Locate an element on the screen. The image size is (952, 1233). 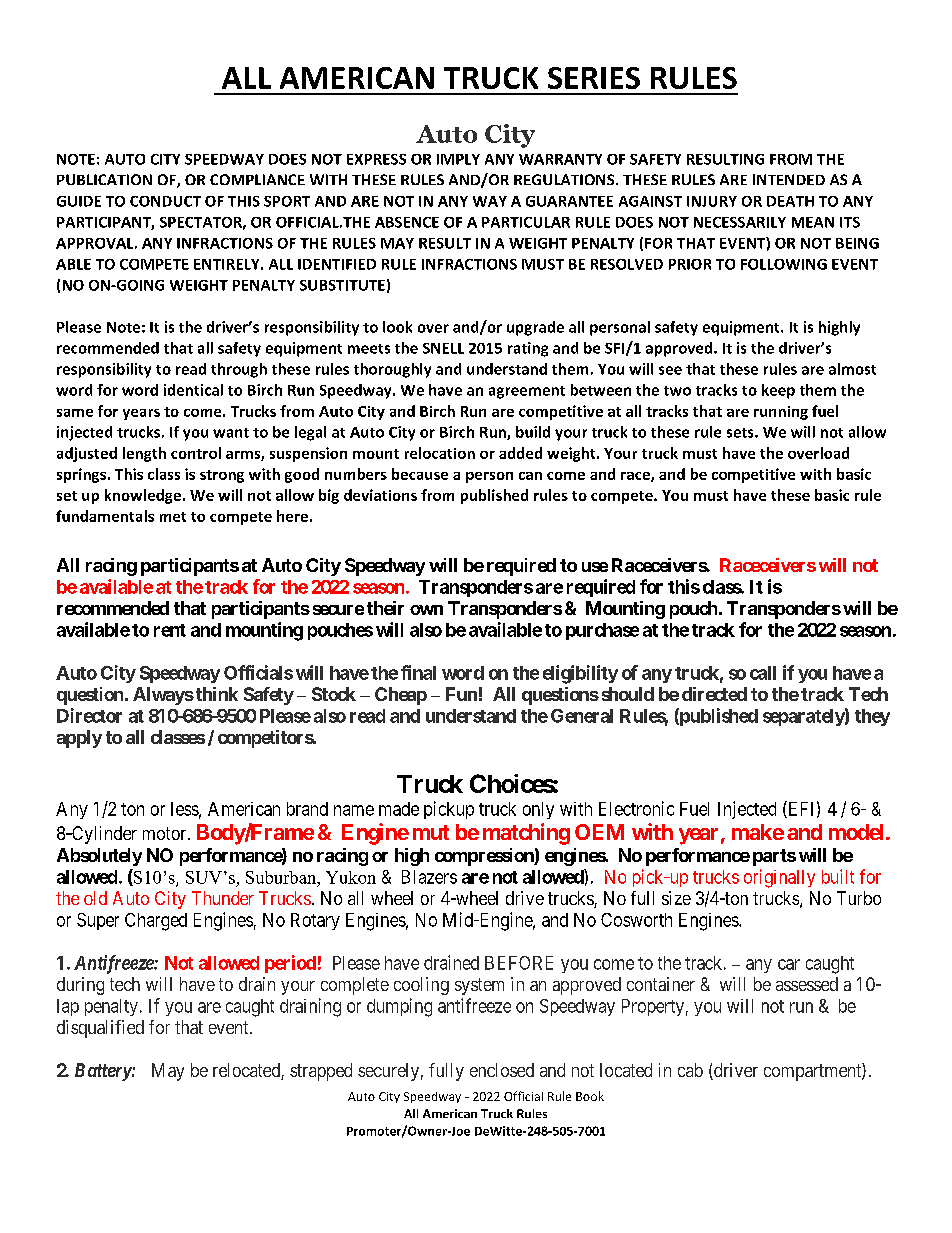
Cheap is located at coordinates (401, 696).
